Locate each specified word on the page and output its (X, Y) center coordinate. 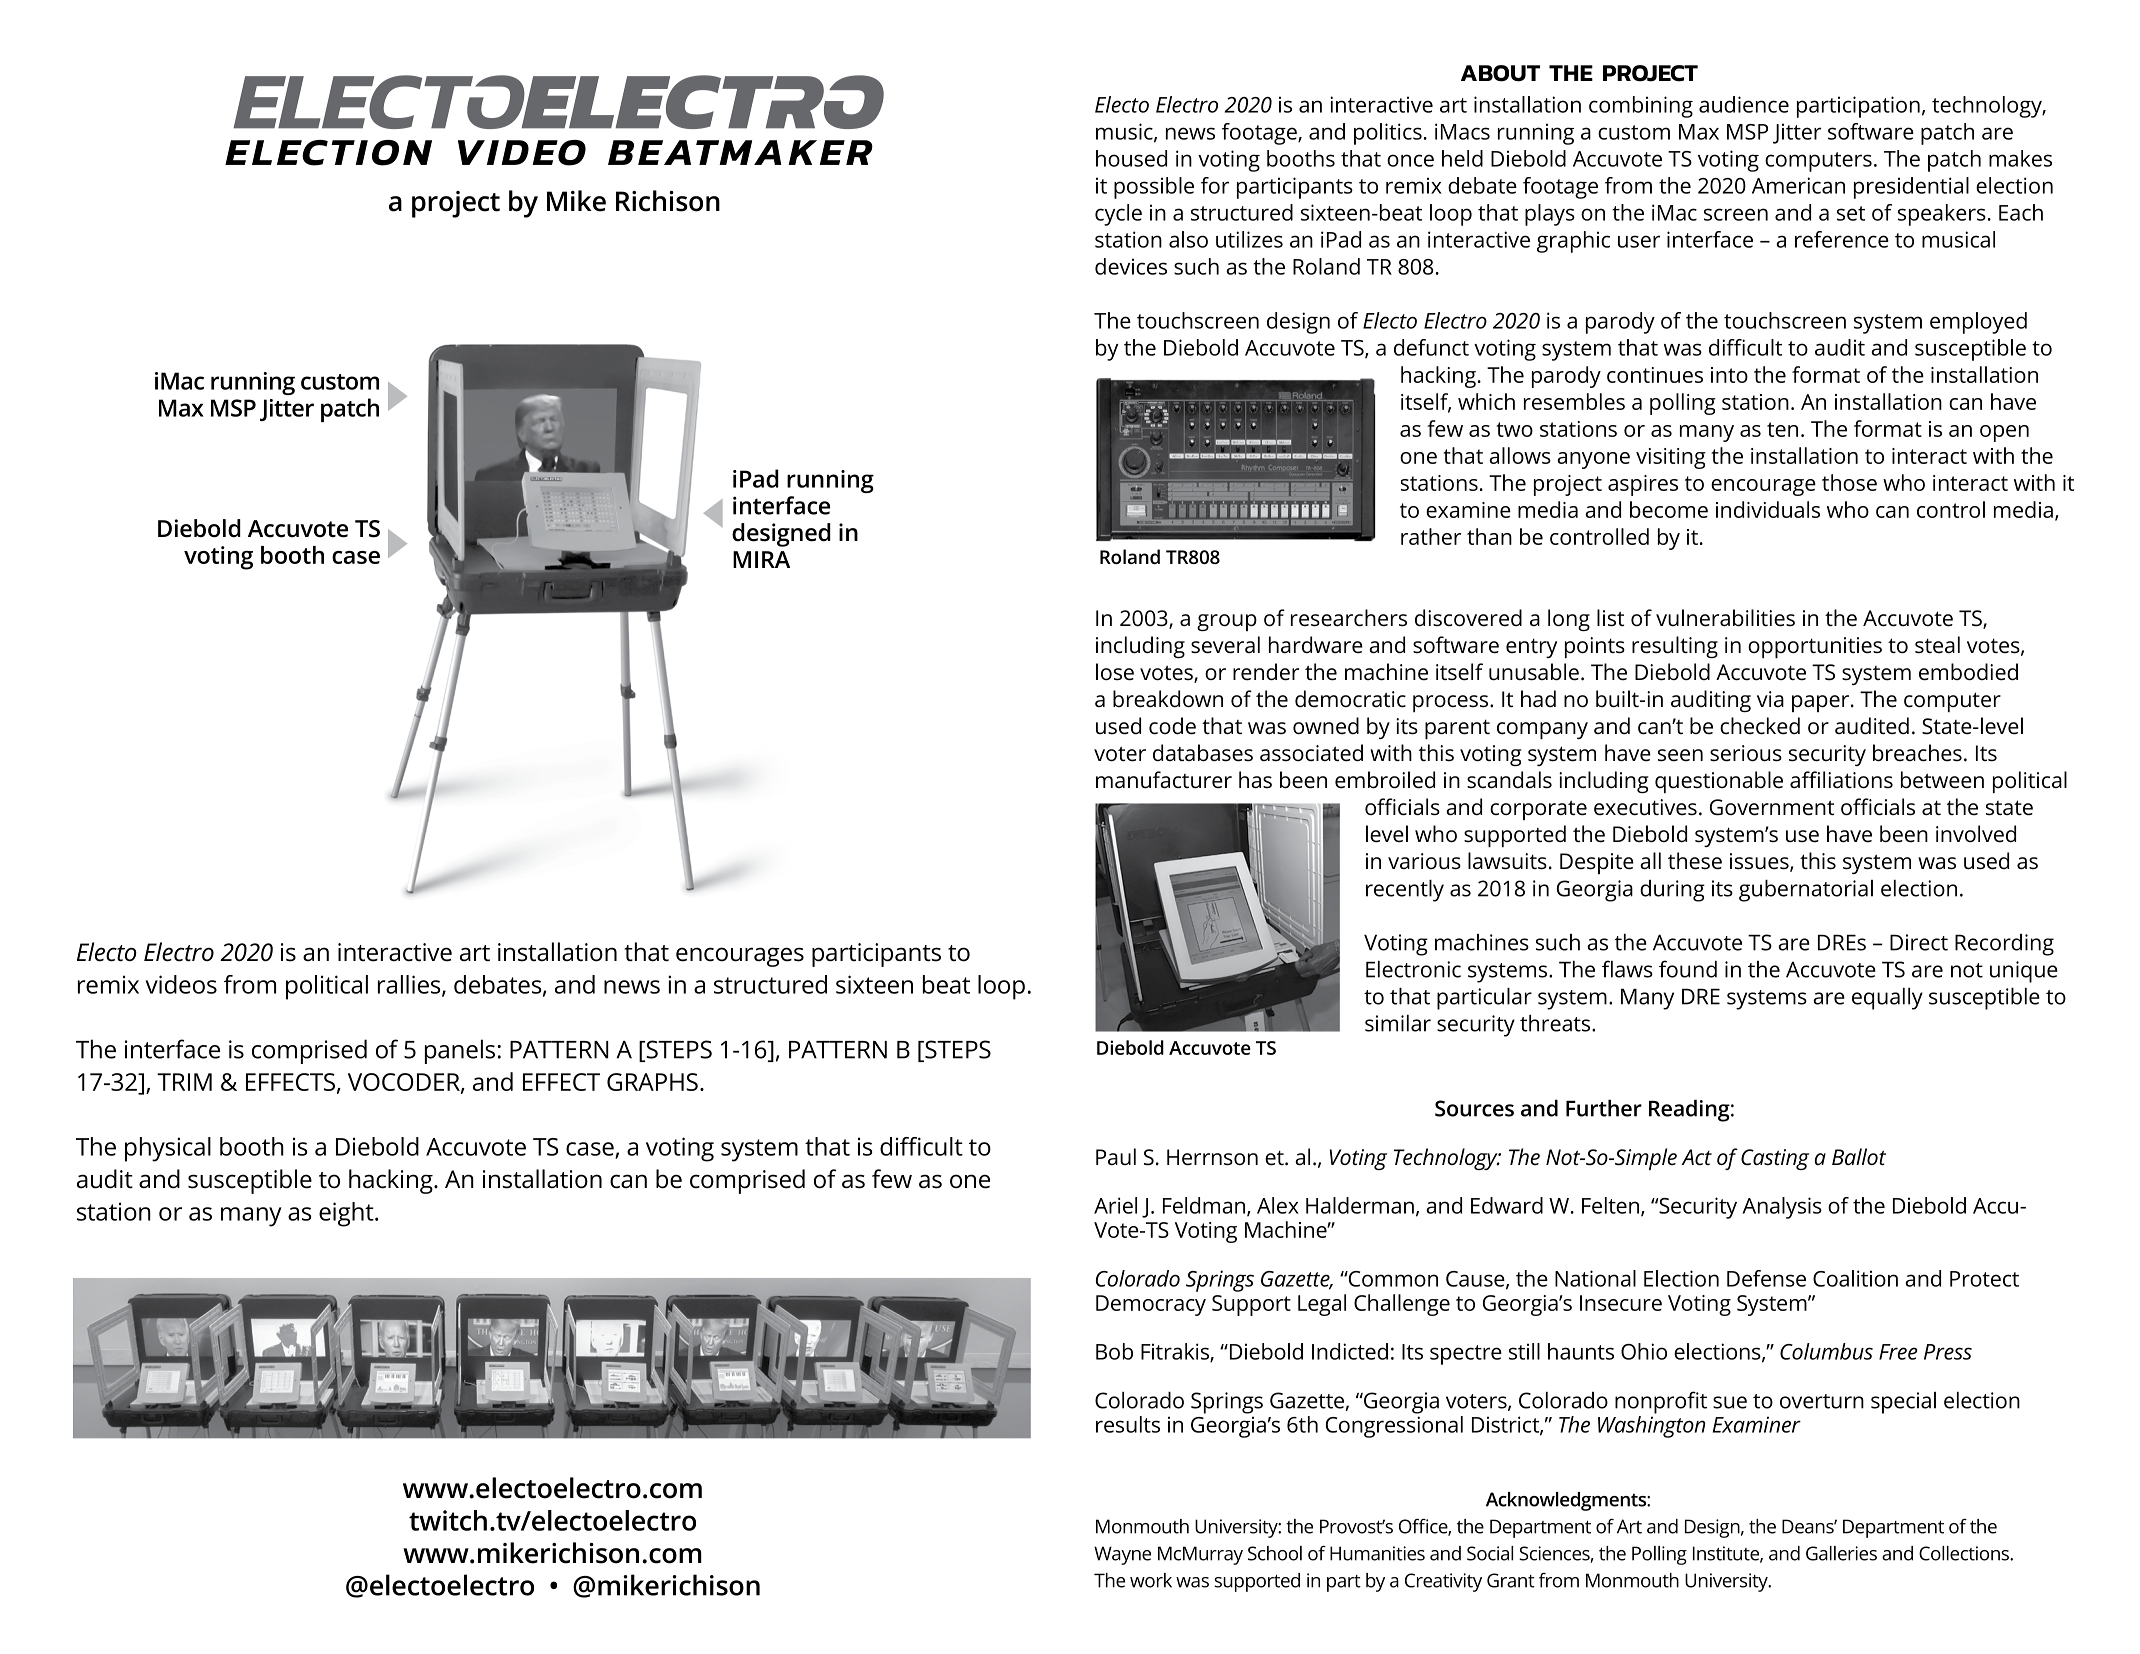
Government (1772, 807)
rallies (410, 985)
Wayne (1122, 1555)
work (1151, 1580)
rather (1431, 536)
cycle (1118, 215)
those (1849, 482)
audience (1744, 104)
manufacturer (1164, 780)
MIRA (761, 559)
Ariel (1115, 1205)
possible (1154, 188)
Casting (1775, 1159)
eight (347, 1214)
